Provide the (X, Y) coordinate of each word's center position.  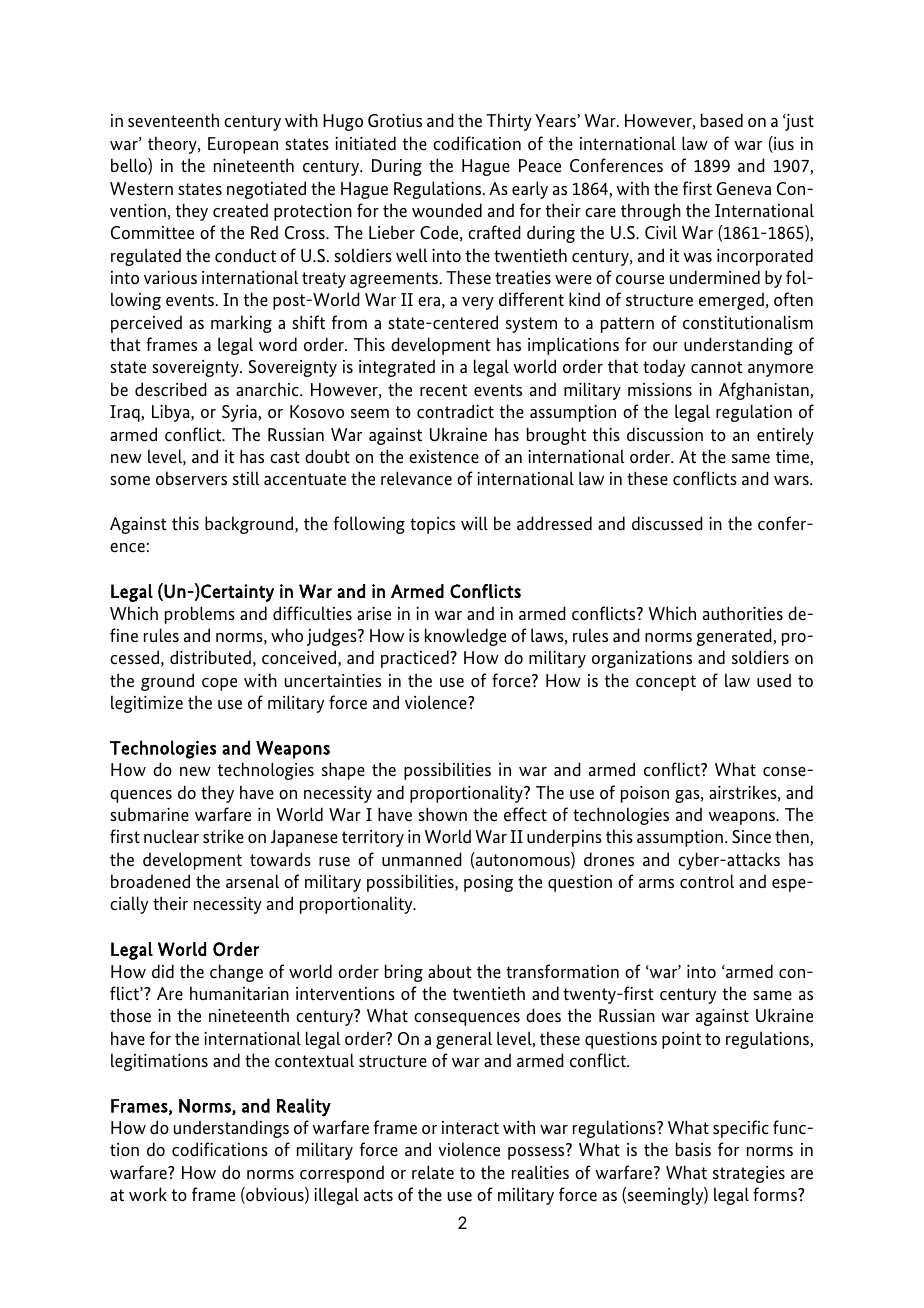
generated (735, 637)
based (722, 120)
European (243, 145)
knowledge (465, 637)
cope (219, 684)
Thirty (509, 122)
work (148, 1194)
